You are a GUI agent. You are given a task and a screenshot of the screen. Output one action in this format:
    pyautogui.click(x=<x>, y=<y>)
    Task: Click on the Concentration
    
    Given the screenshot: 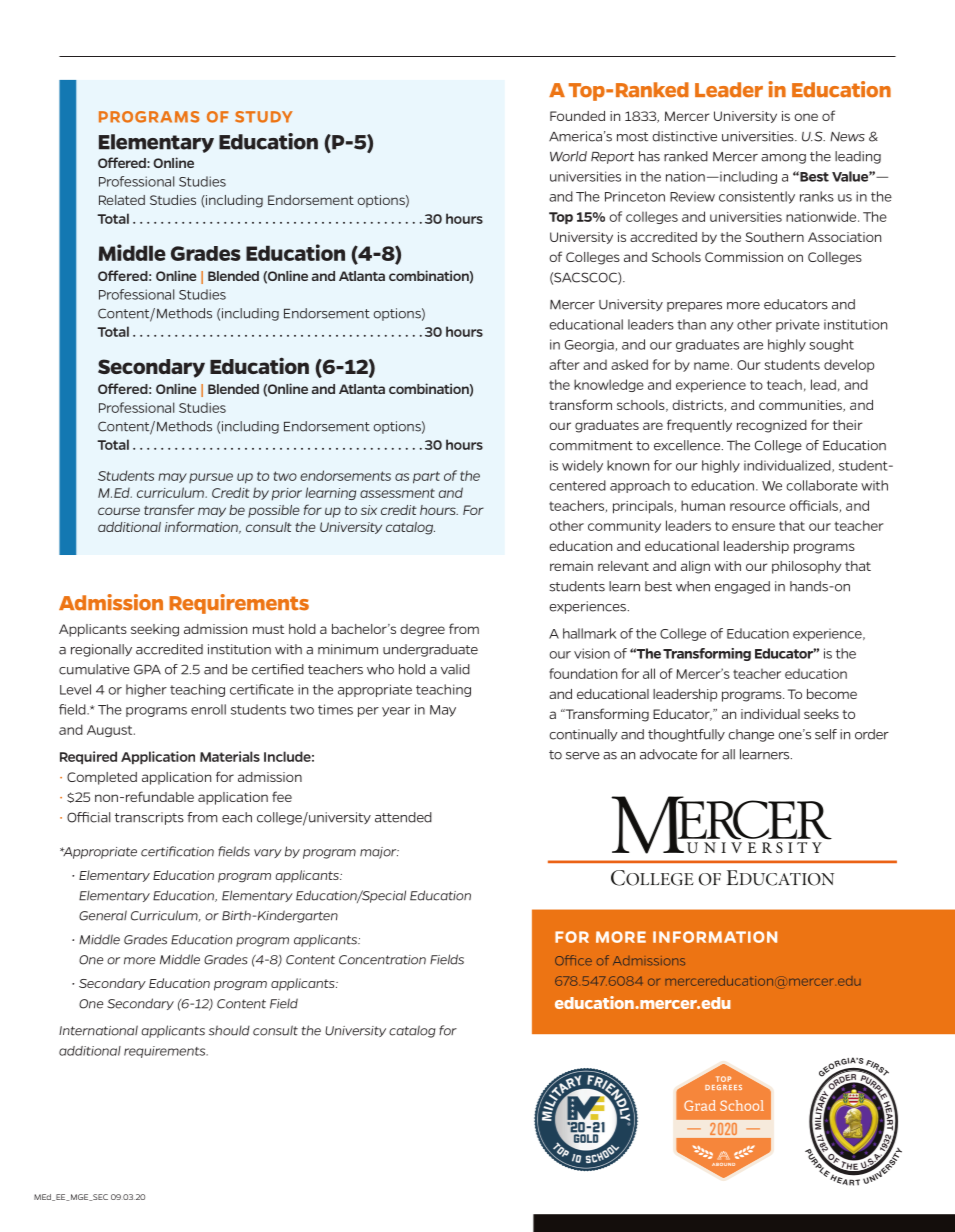 What is the action you would take?
    pyautogui.click(x=382, y=960)
